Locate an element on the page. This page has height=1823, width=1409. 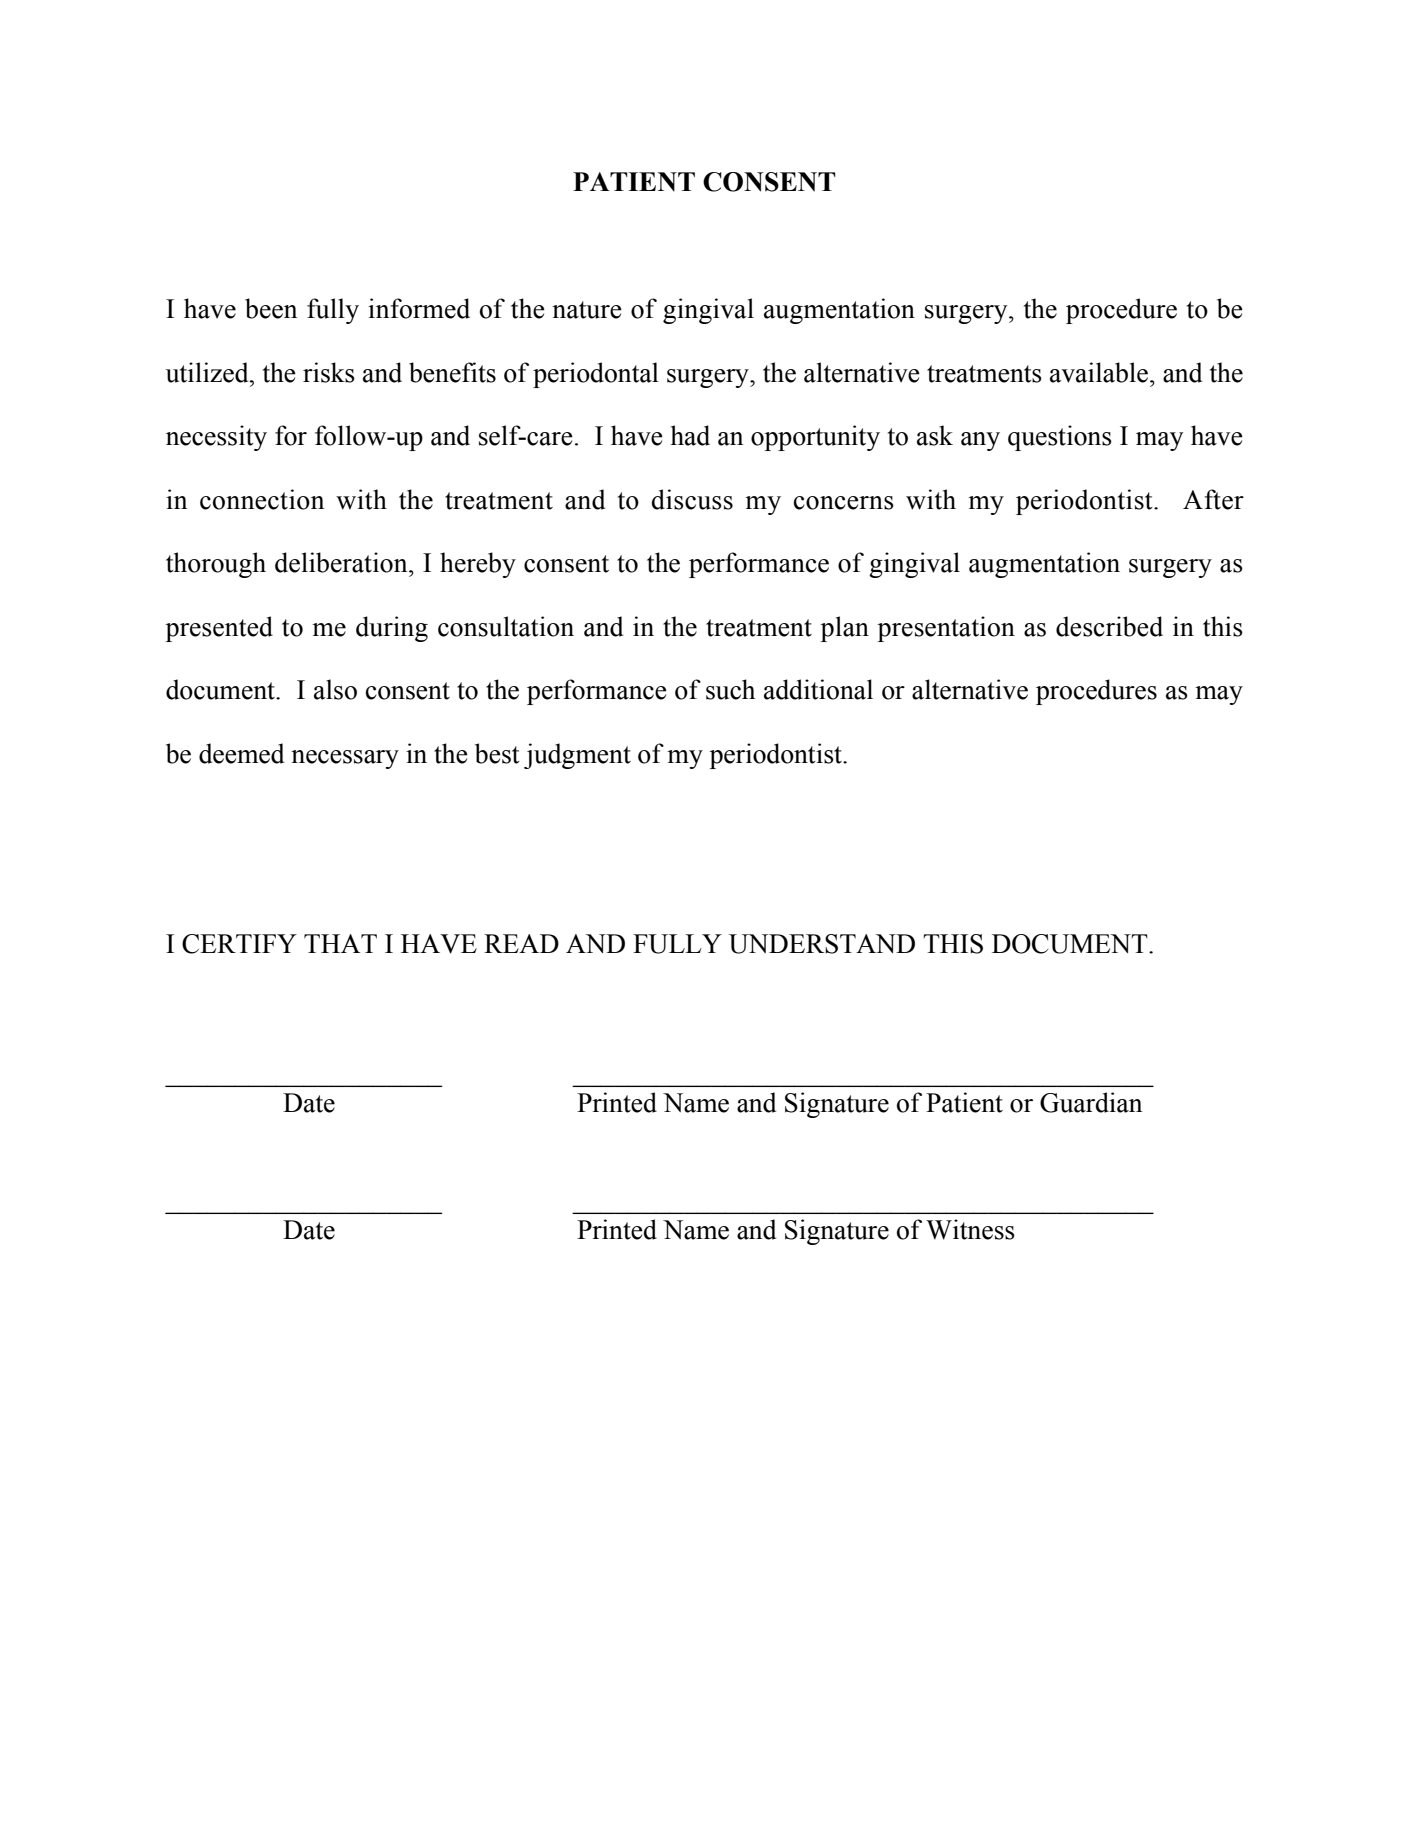
periodontal is located at coordinates (596, 375).
